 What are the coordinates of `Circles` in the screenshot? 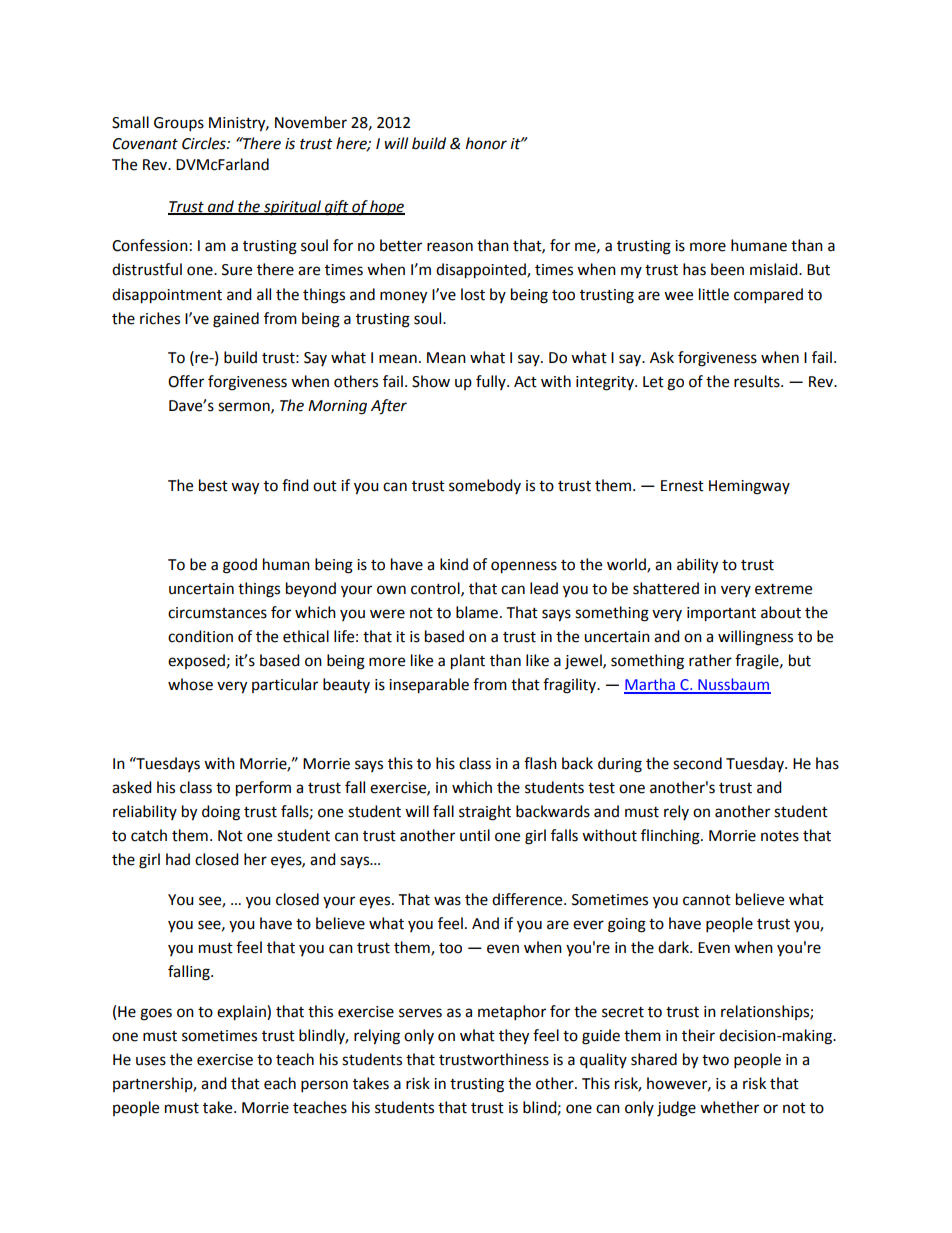 It's located at (205, 143).
